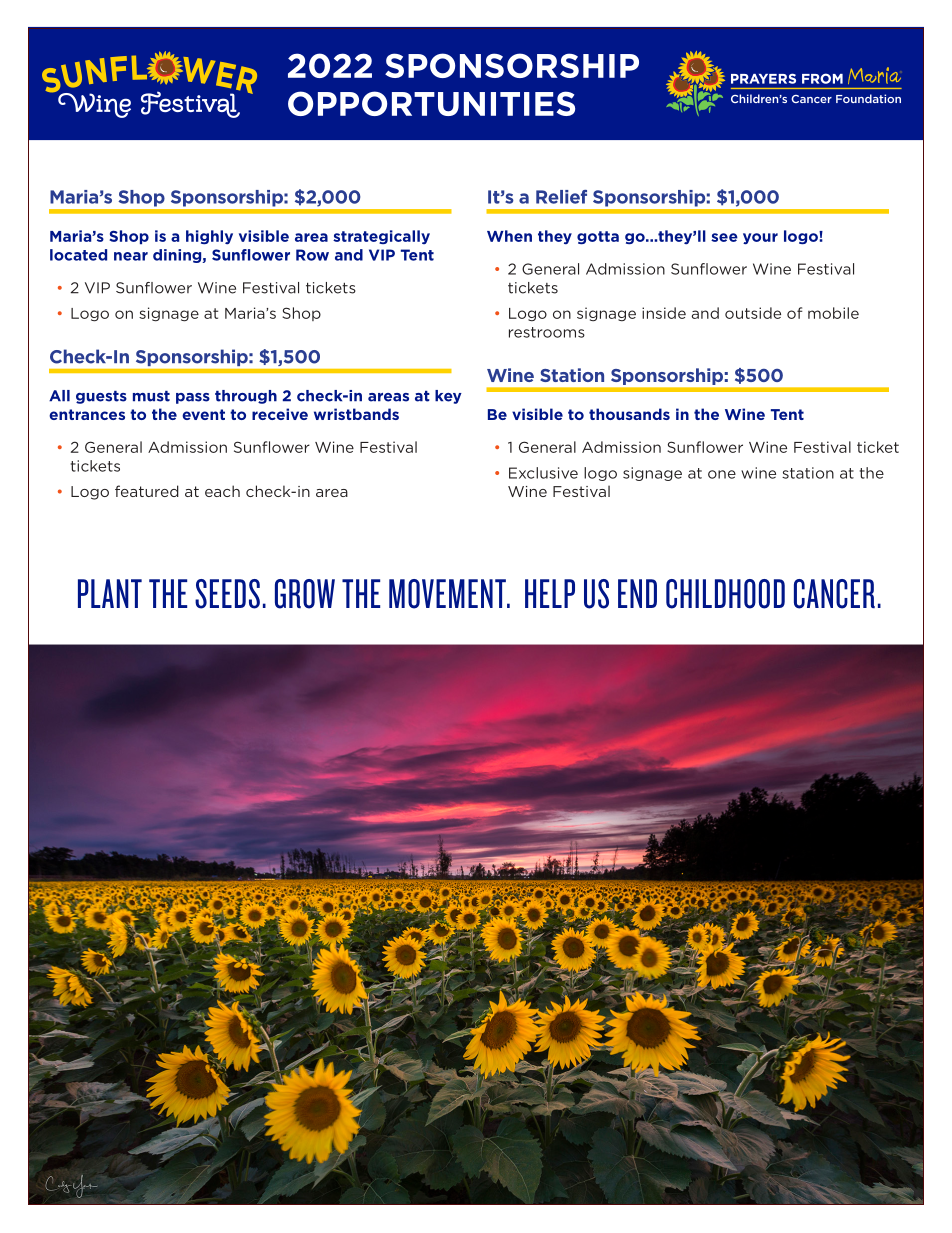 This document has height=1233, width=952. I want to click on near, so click(131, 256).
